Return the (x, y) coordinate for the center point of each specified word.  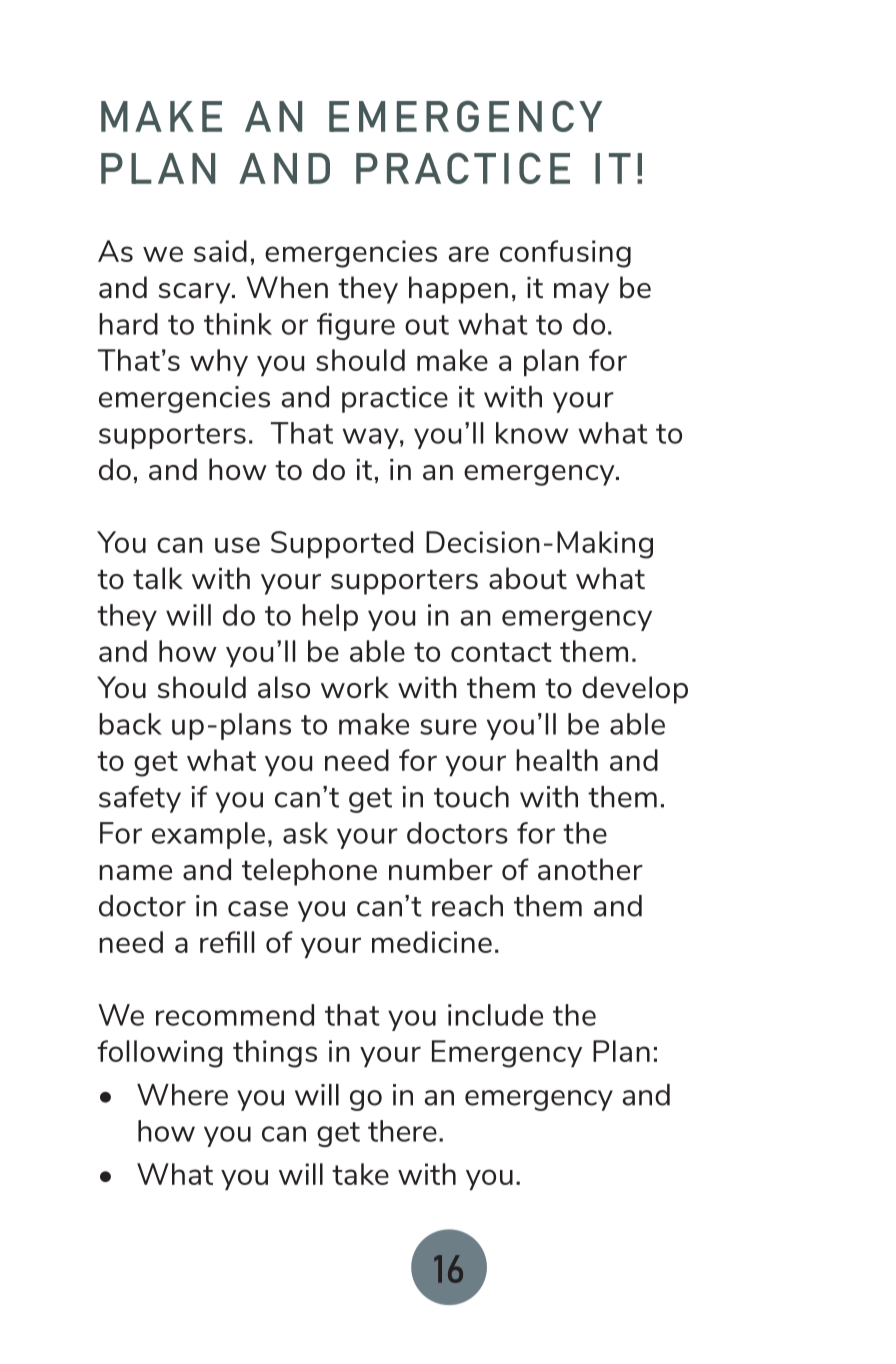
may (581, 293)
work (355, 687)
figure (356, 326)
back (130, 724)
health (557, 760)
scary (196, 293)
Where (182, 1095)
